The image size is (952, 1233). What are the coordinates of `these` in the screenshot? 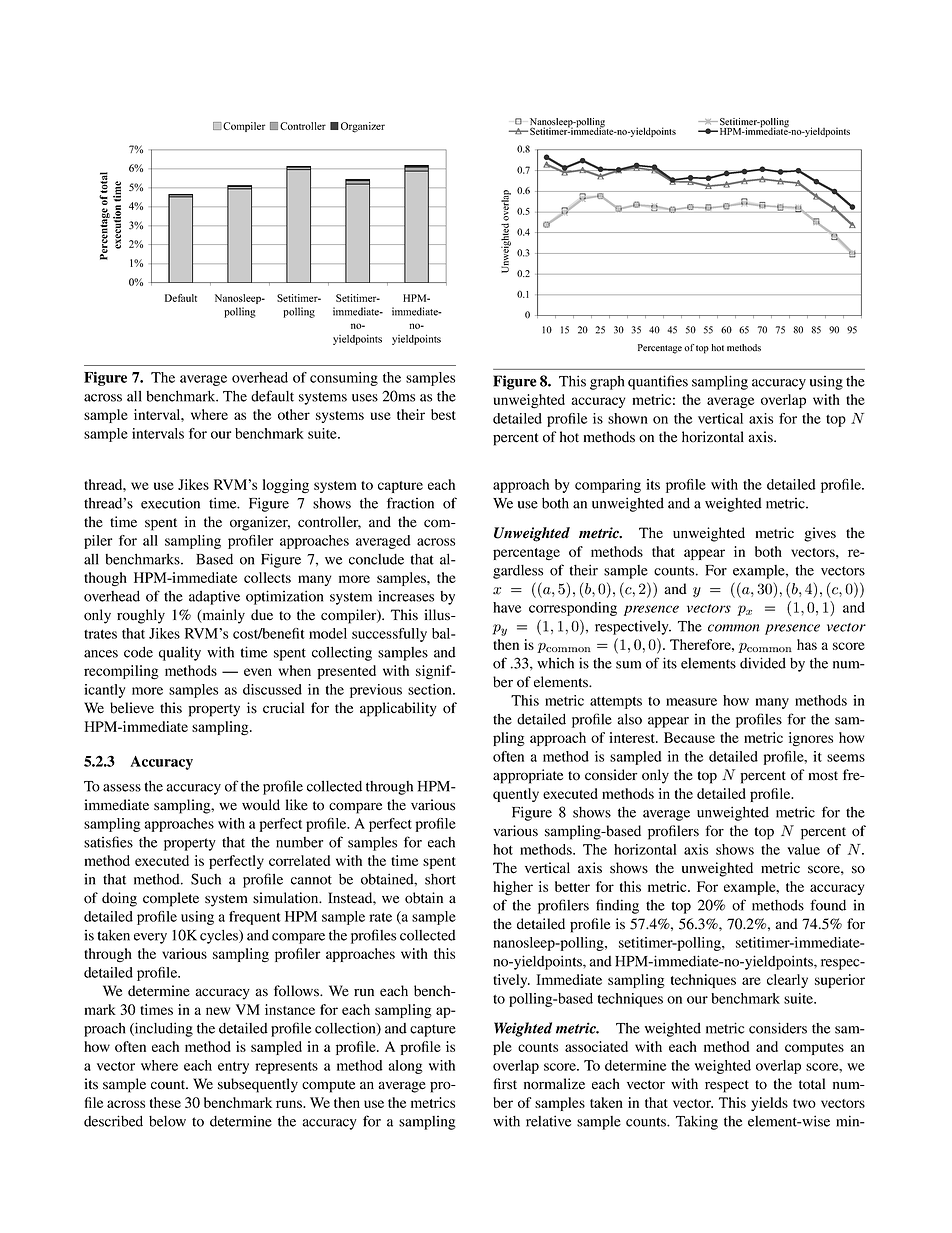 It's located at (165, 1102).
